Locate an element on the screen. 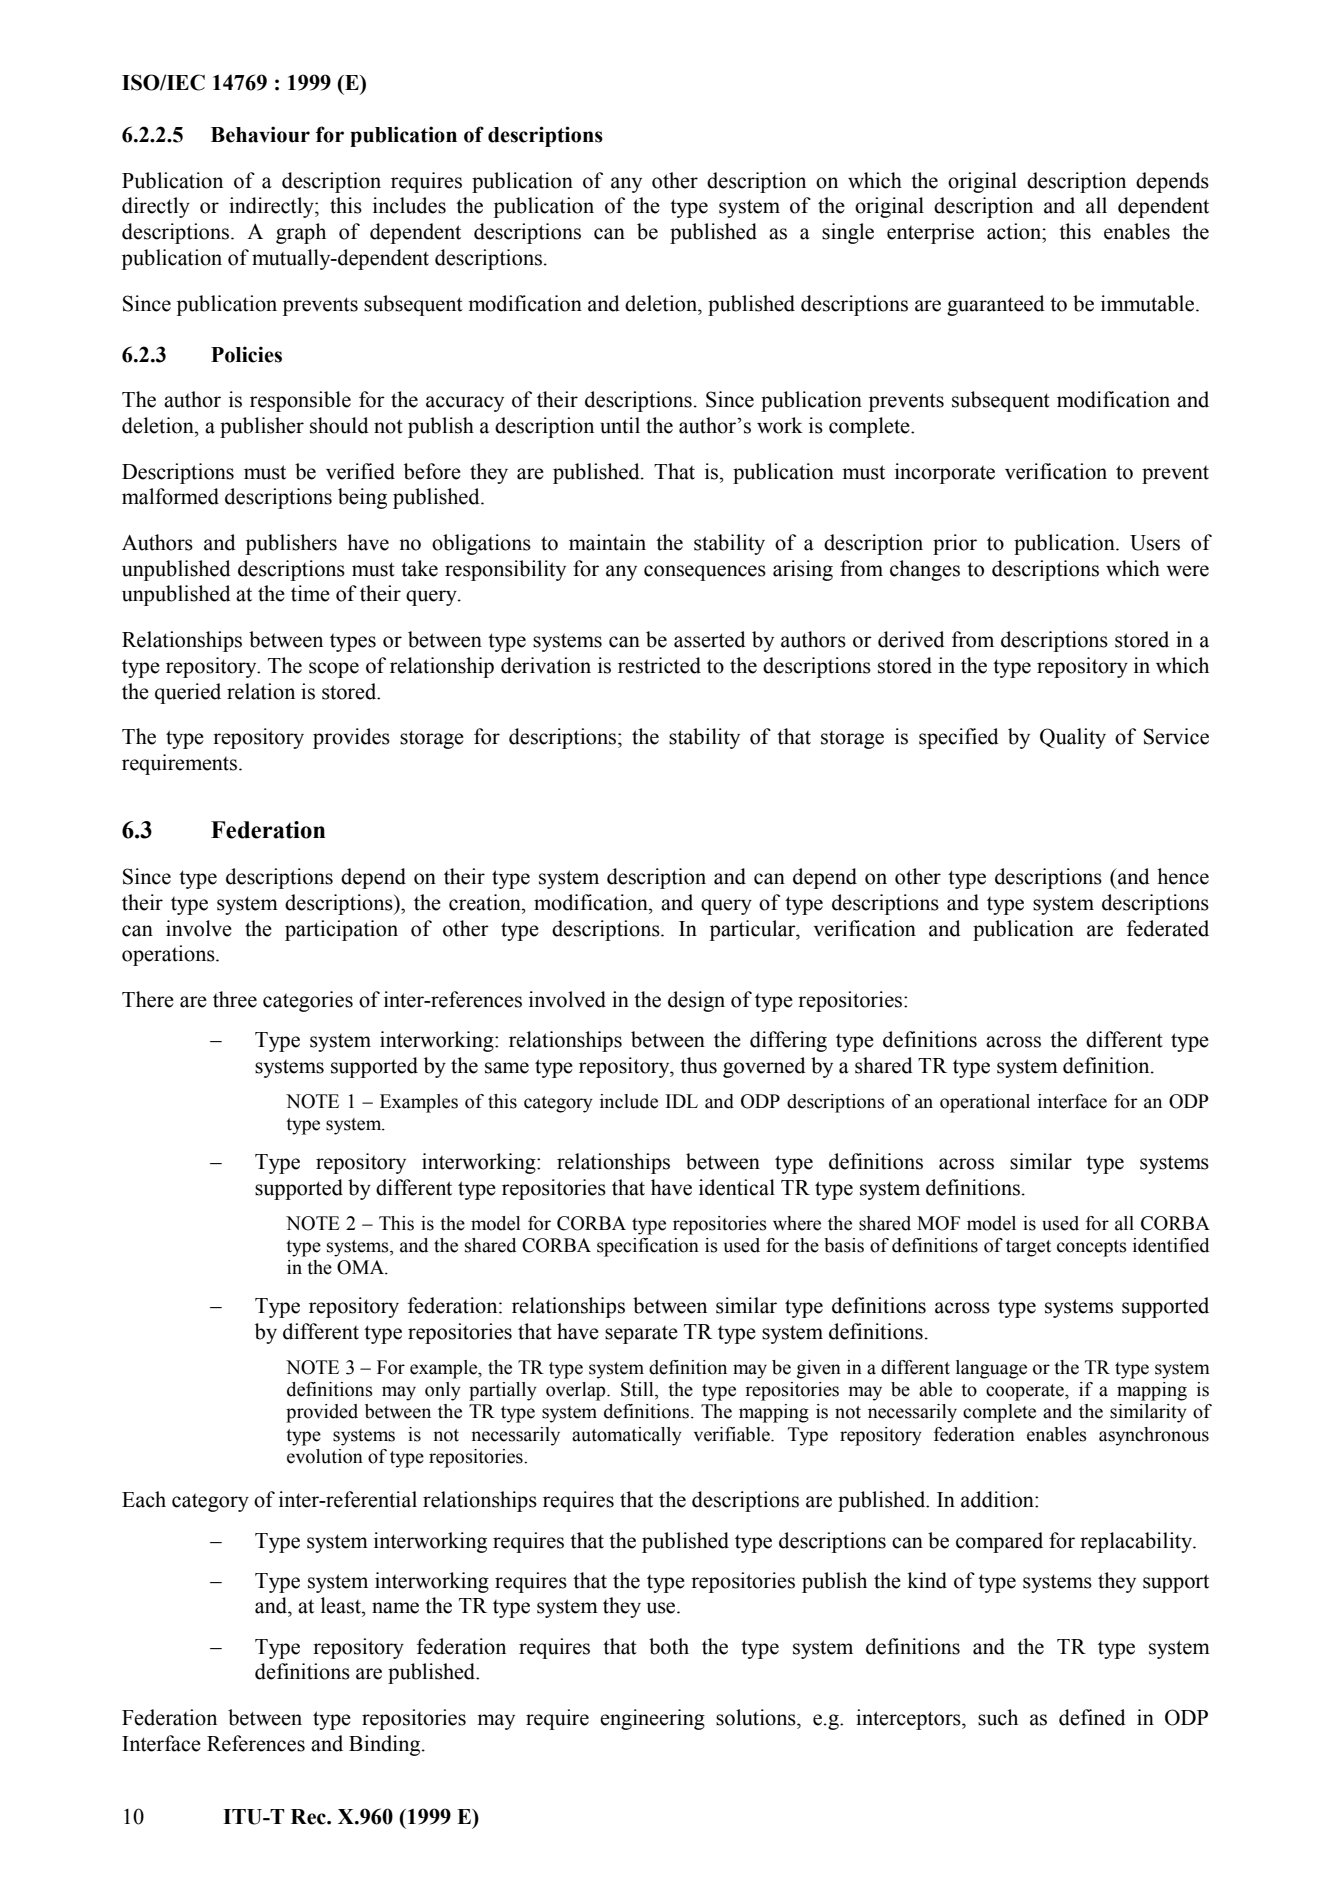 The image size is (1330, 1883). Binding is located at coordinates (386, 1745).
